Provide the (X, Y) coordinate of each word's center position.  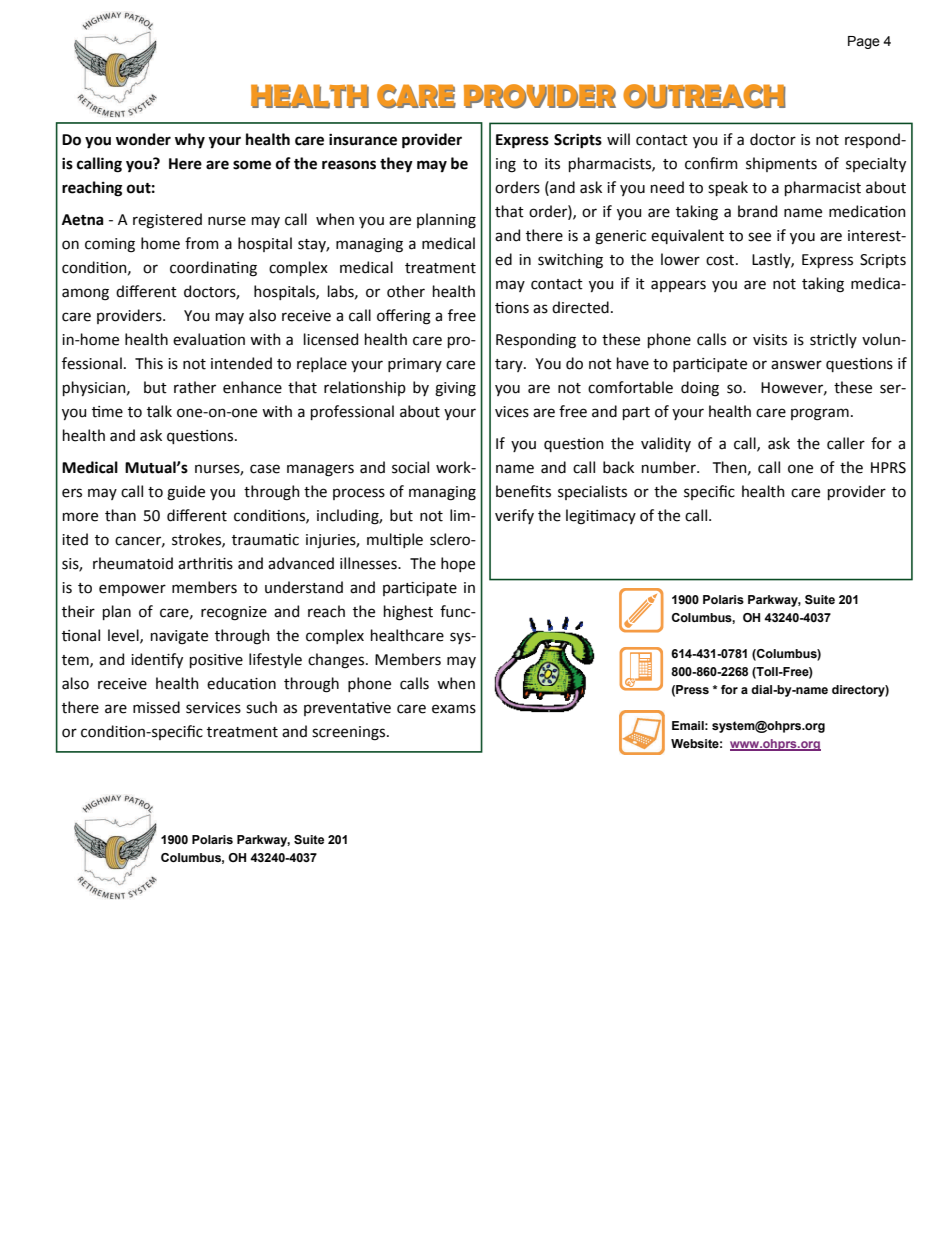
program (820, 414)
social (410, 467)
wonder (143, 139)
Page (864, 42)
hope (458, 564)
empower (132, 590)
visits (770, 340)
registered (167, 221)
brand (757, 211)
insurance (363, 140)
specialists (592, 492)
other (406, 291)
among (85, 294)
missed (156, 707)
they (396, 165)
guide (186, 493)
